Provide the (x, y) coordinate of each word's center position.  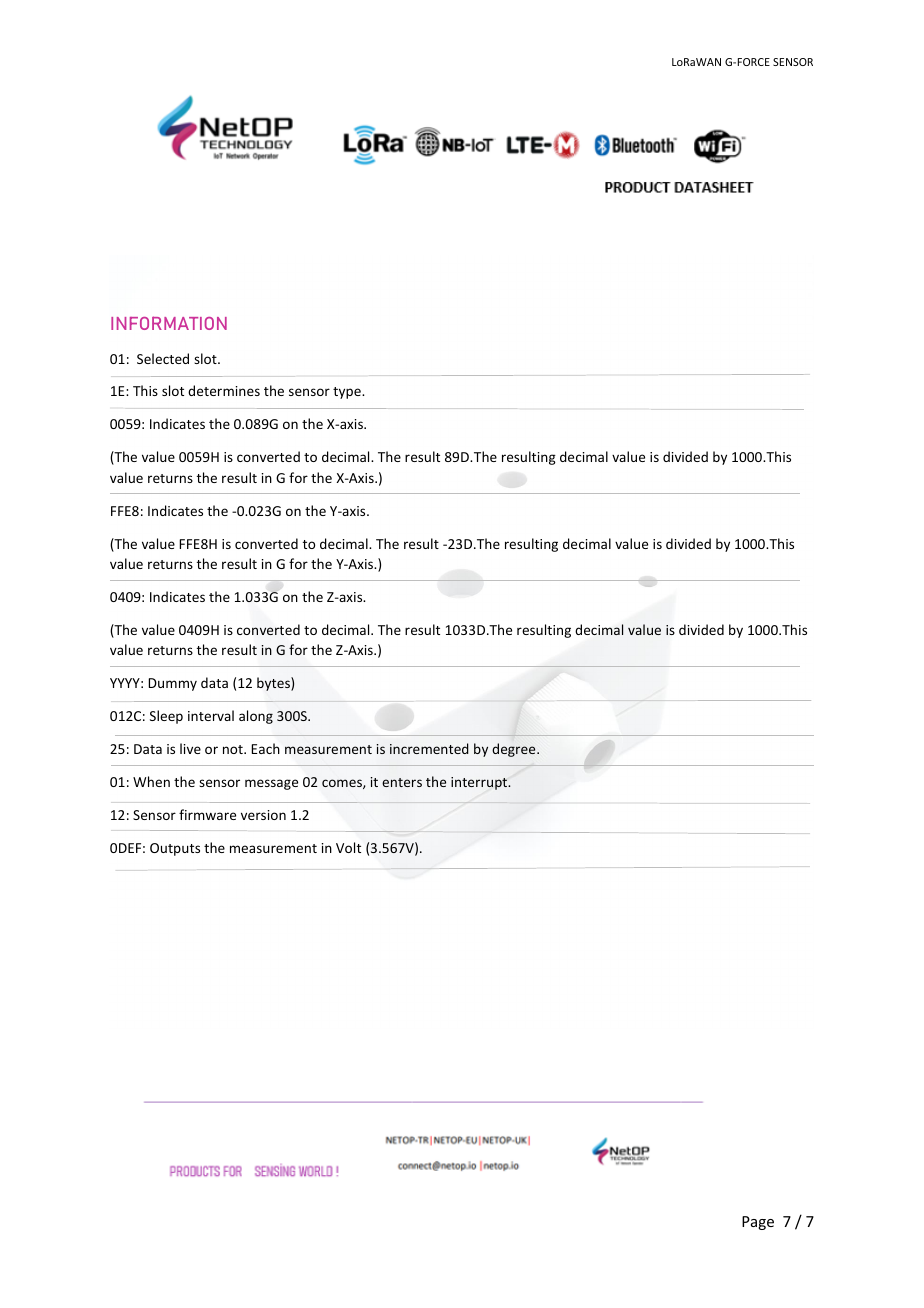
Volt (348, 847)
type (348, 393)
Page (758, 1223)
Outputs (175, 849)
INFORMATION (169, 323)
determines (224, 390)
